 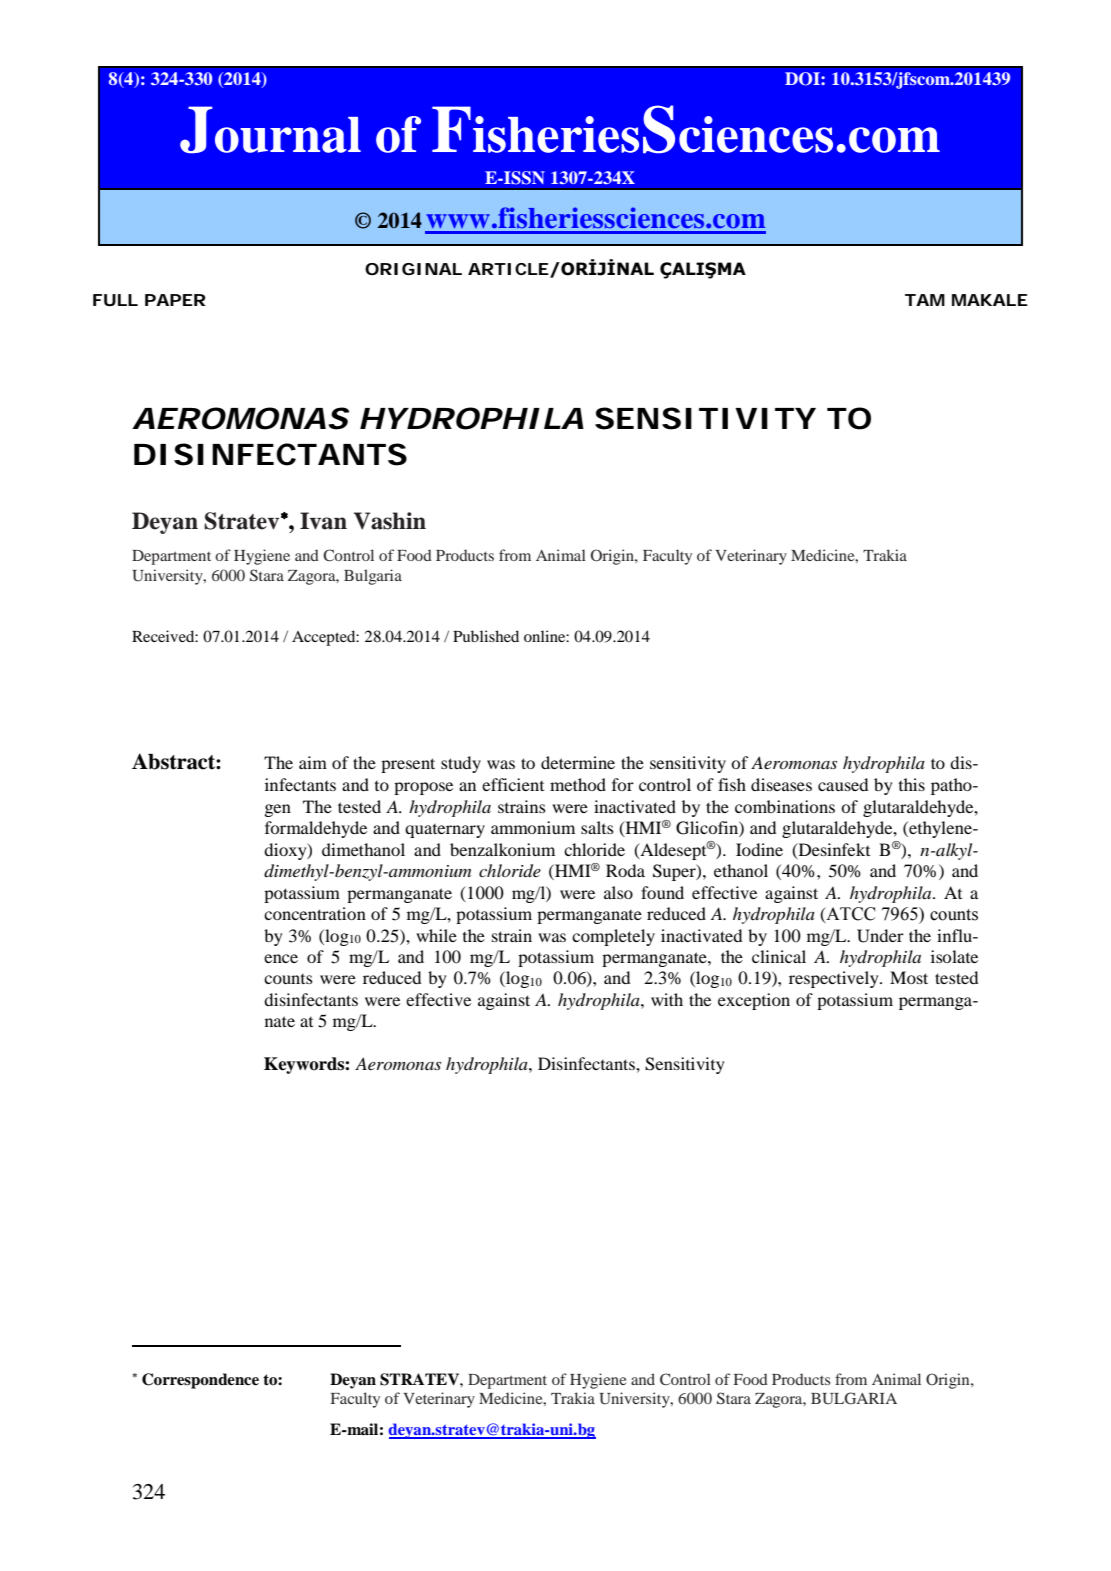 What do you see at coordinates (513, 784) in the image?
I see `efficient` at bounding box center [513, 784].
